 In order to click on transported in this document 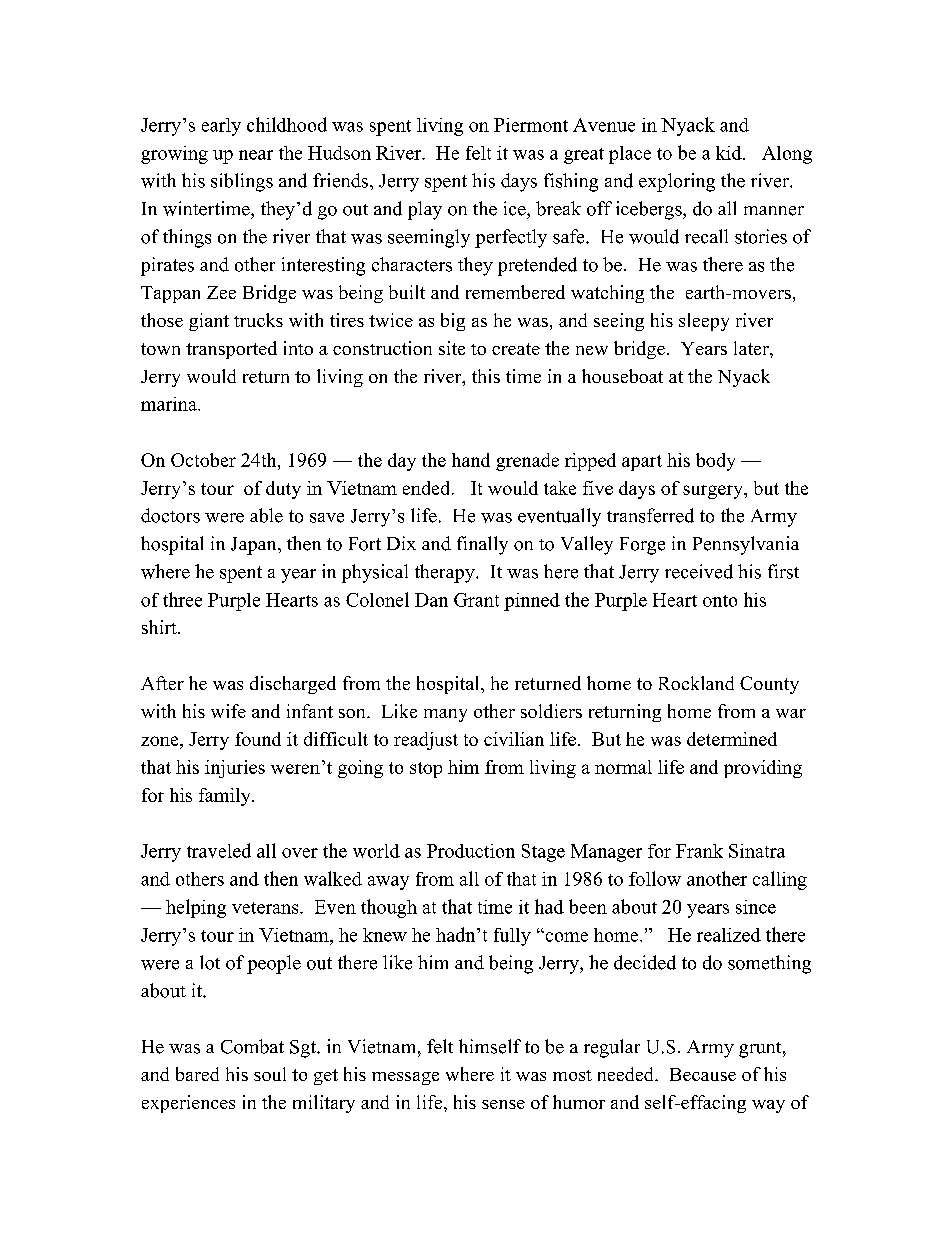, I will do `click(231, 350)`.
